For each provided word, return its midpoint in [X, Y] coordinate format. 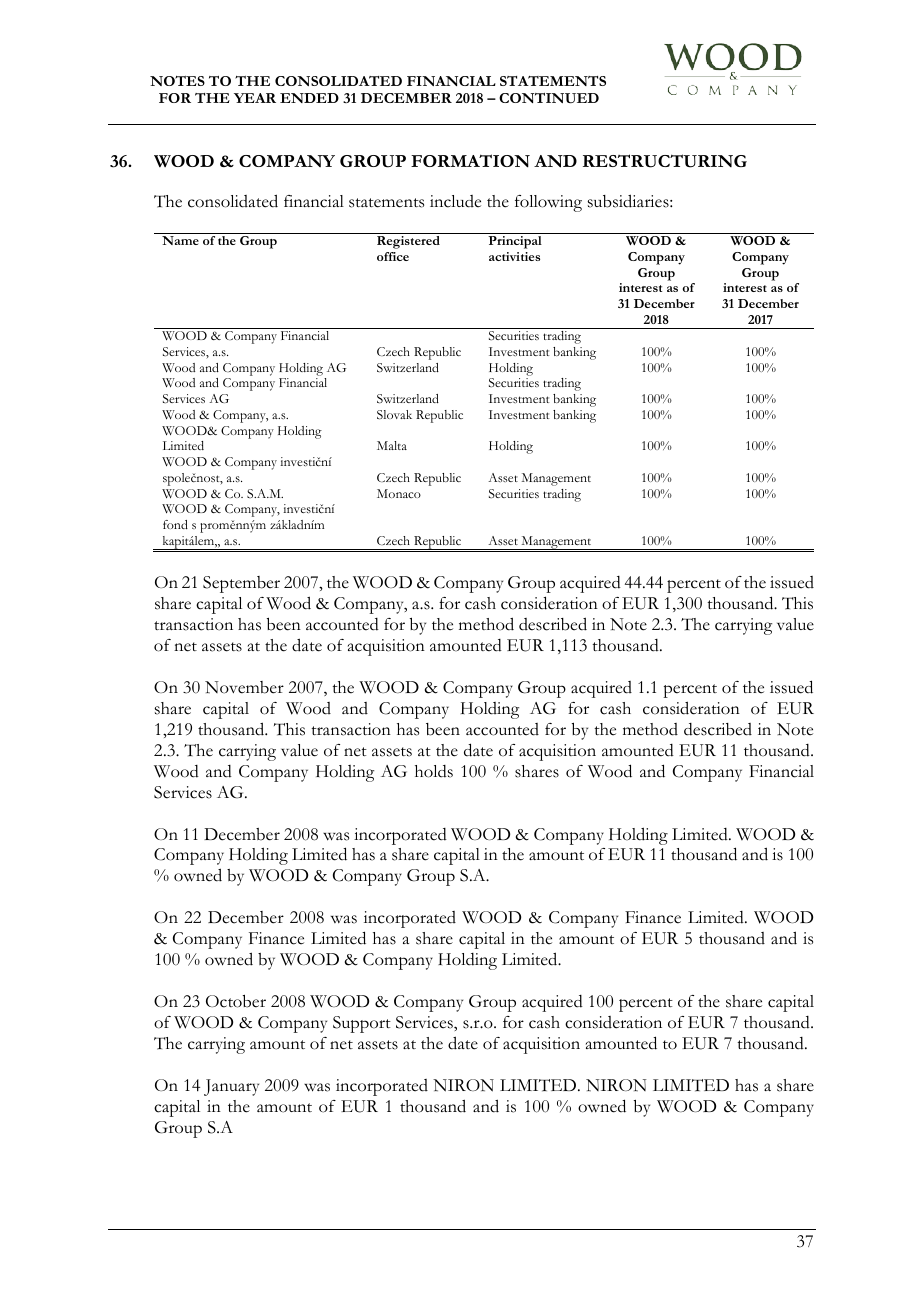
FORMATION [470, 161]
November [244, 687]
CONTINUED [549, 98]
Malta [392, 445]
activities [514, 256]
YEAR [255, 98]
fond [175, 524]
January [231, 1087]
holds [434, 771]
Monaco [399, 493]
